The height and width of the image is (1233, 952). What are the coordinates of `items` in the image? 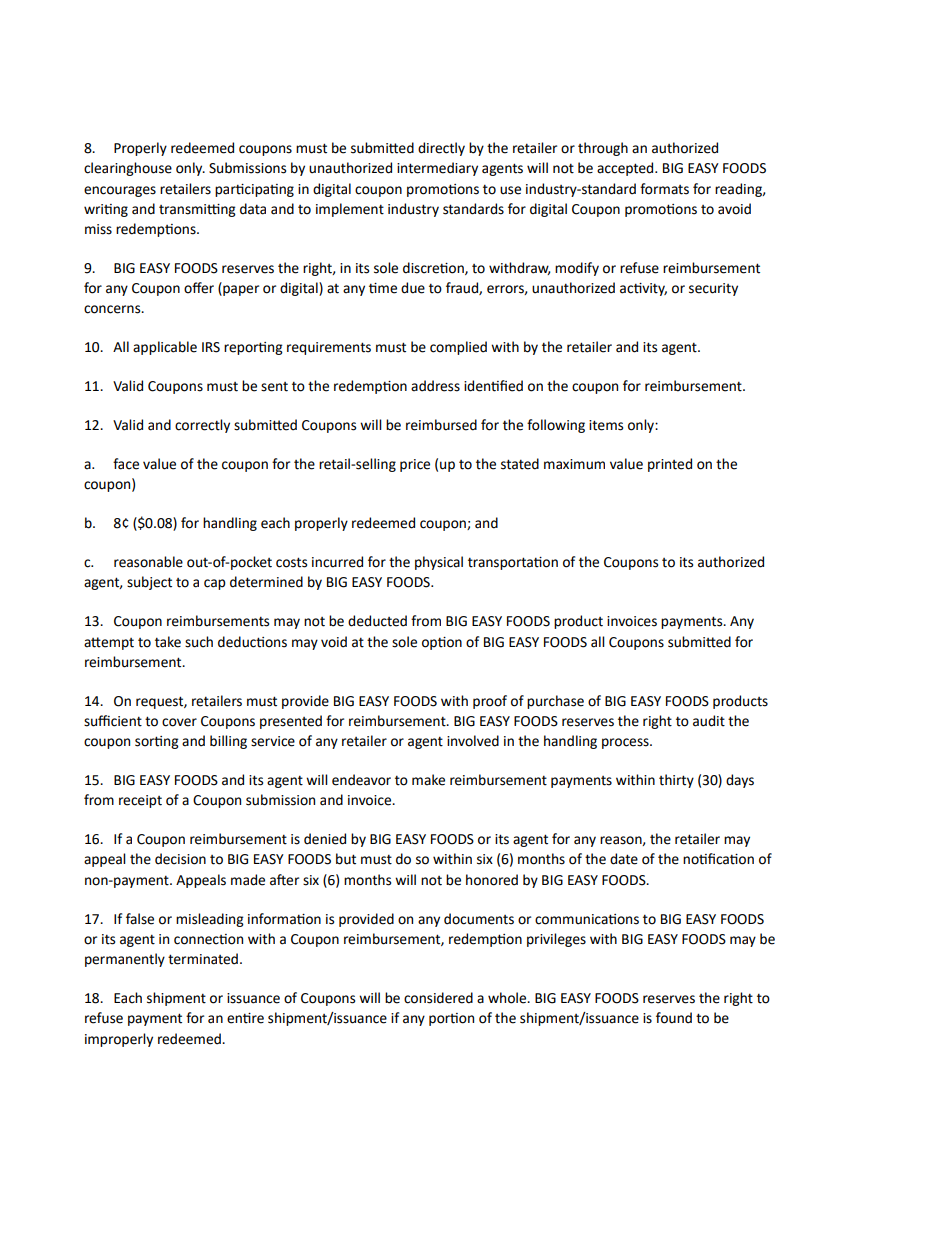 It's located at (606, 425).
